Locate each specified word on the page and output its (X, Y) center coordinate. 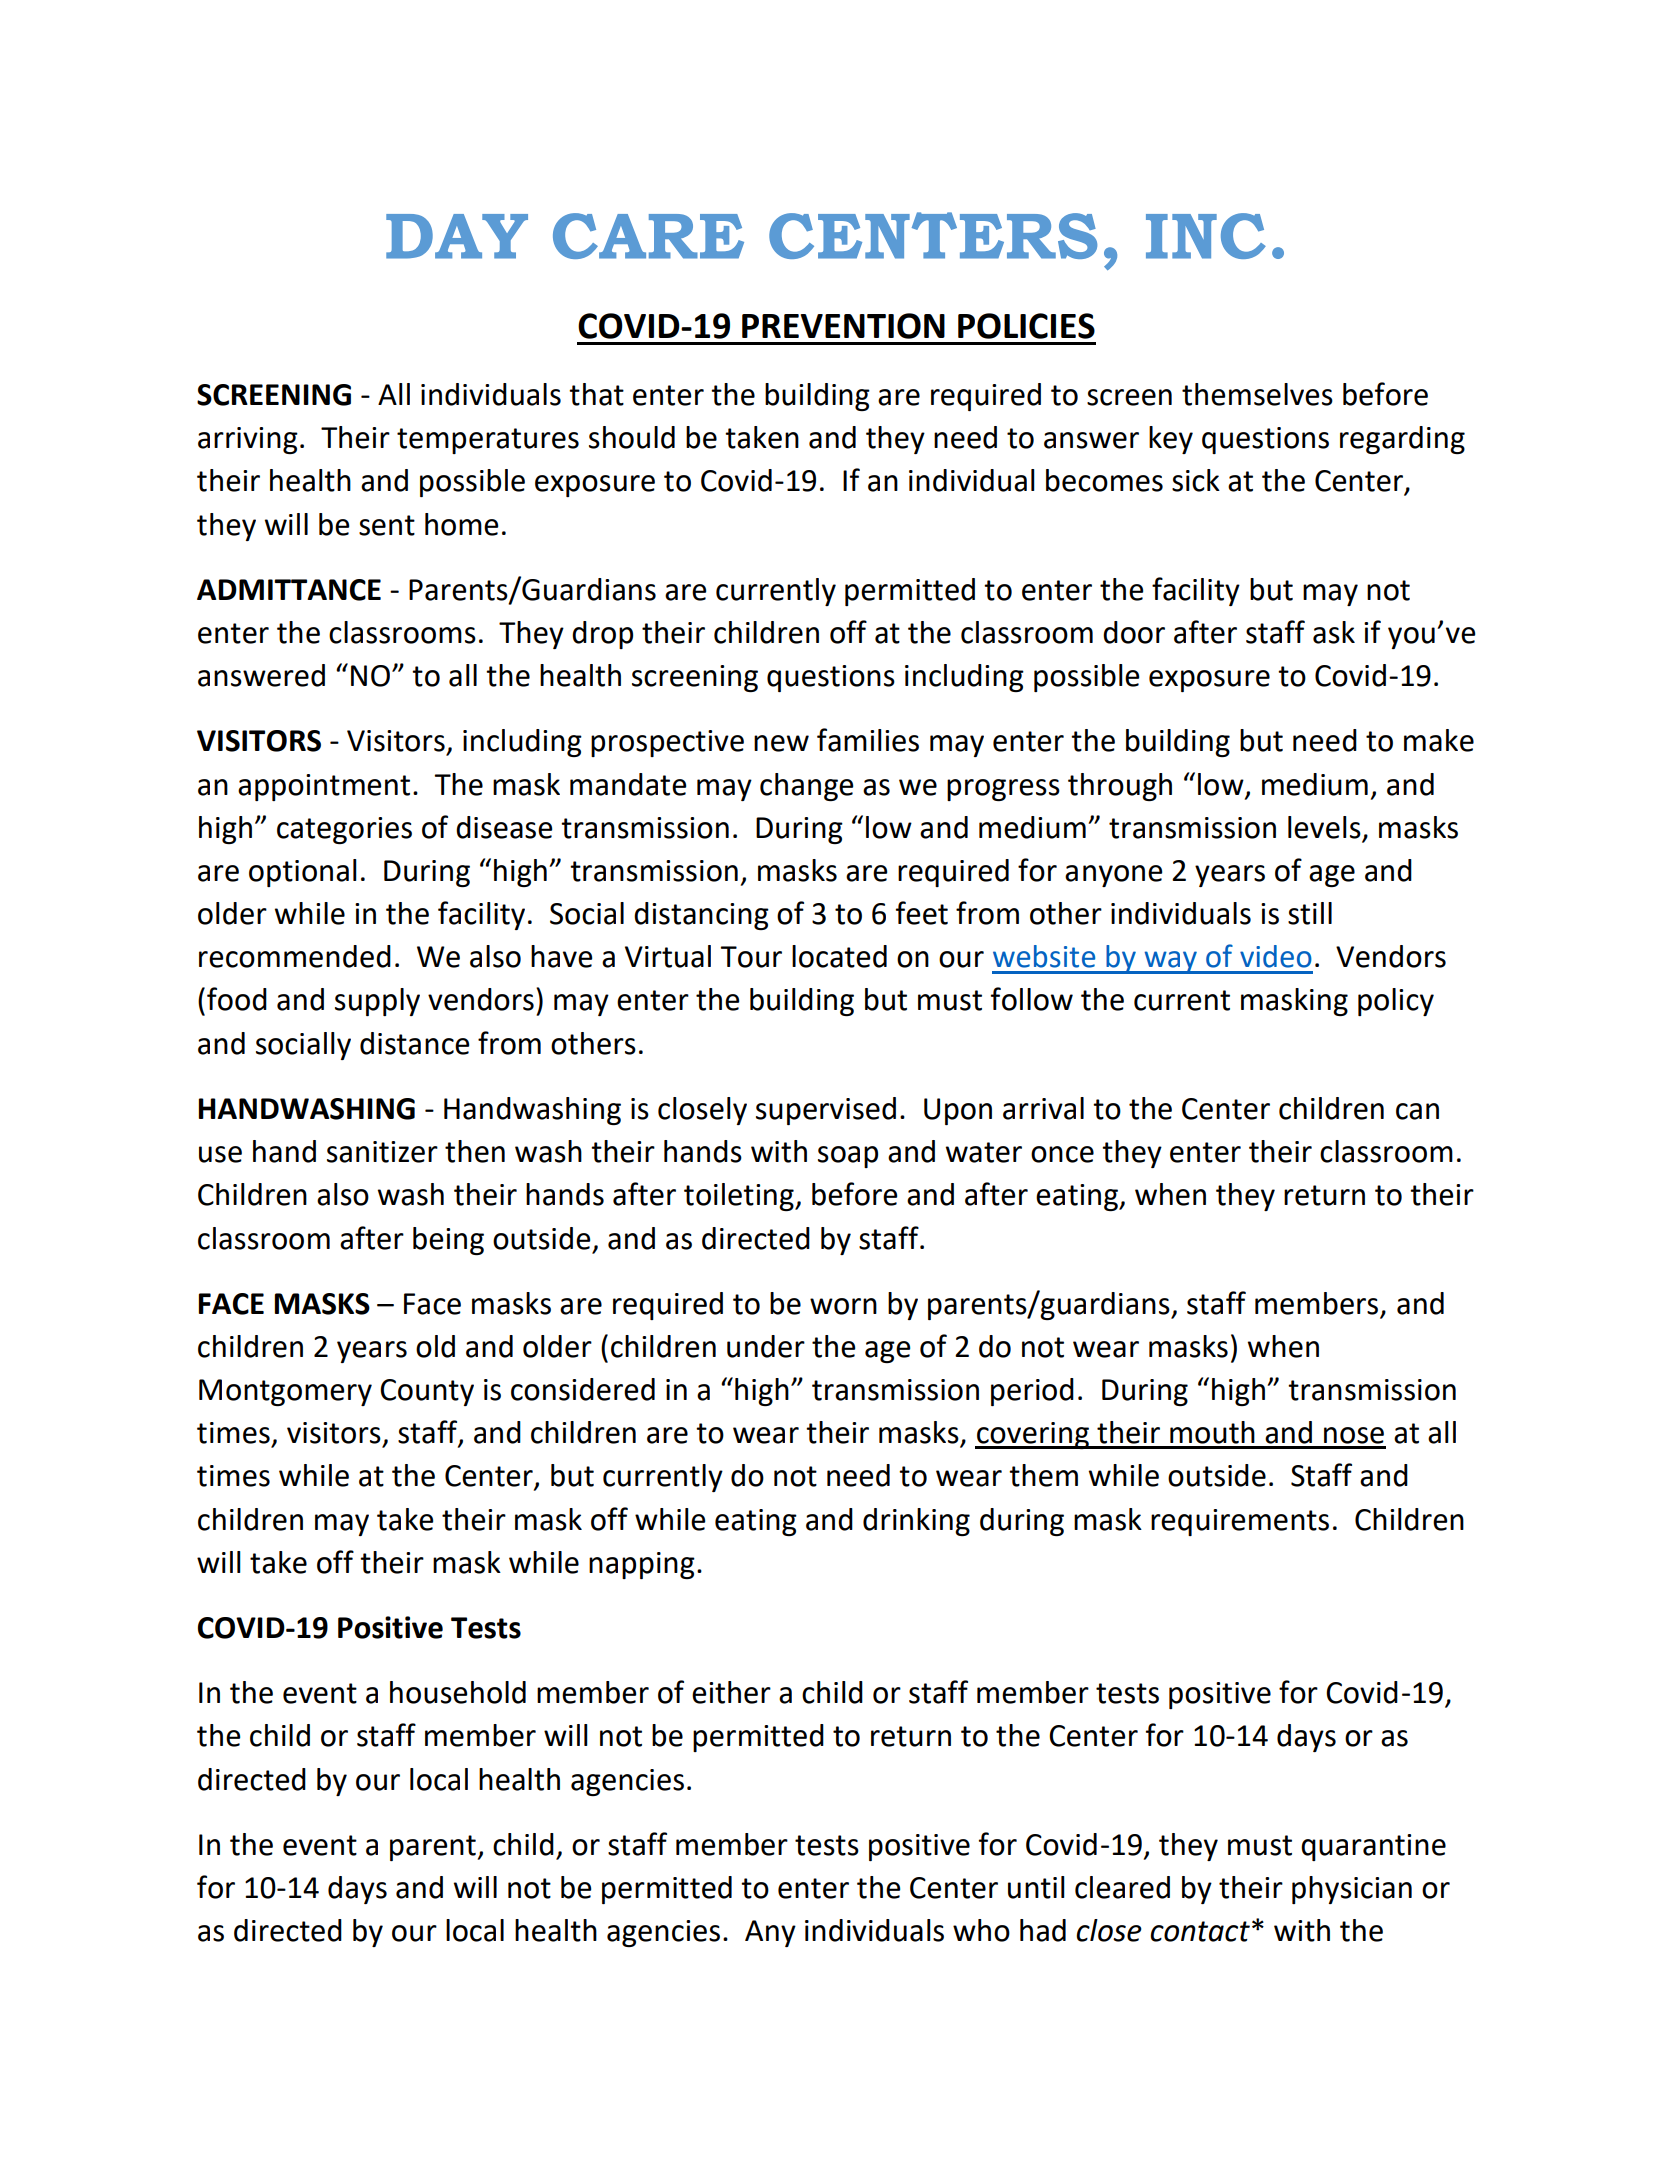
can (1417, 1111)
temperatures (488, 441)
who (981, 1930)
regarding (1402, 440)
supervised (826, 1111)
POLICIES (1026, 326)
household (458, 1692)
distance (414, 1043)
